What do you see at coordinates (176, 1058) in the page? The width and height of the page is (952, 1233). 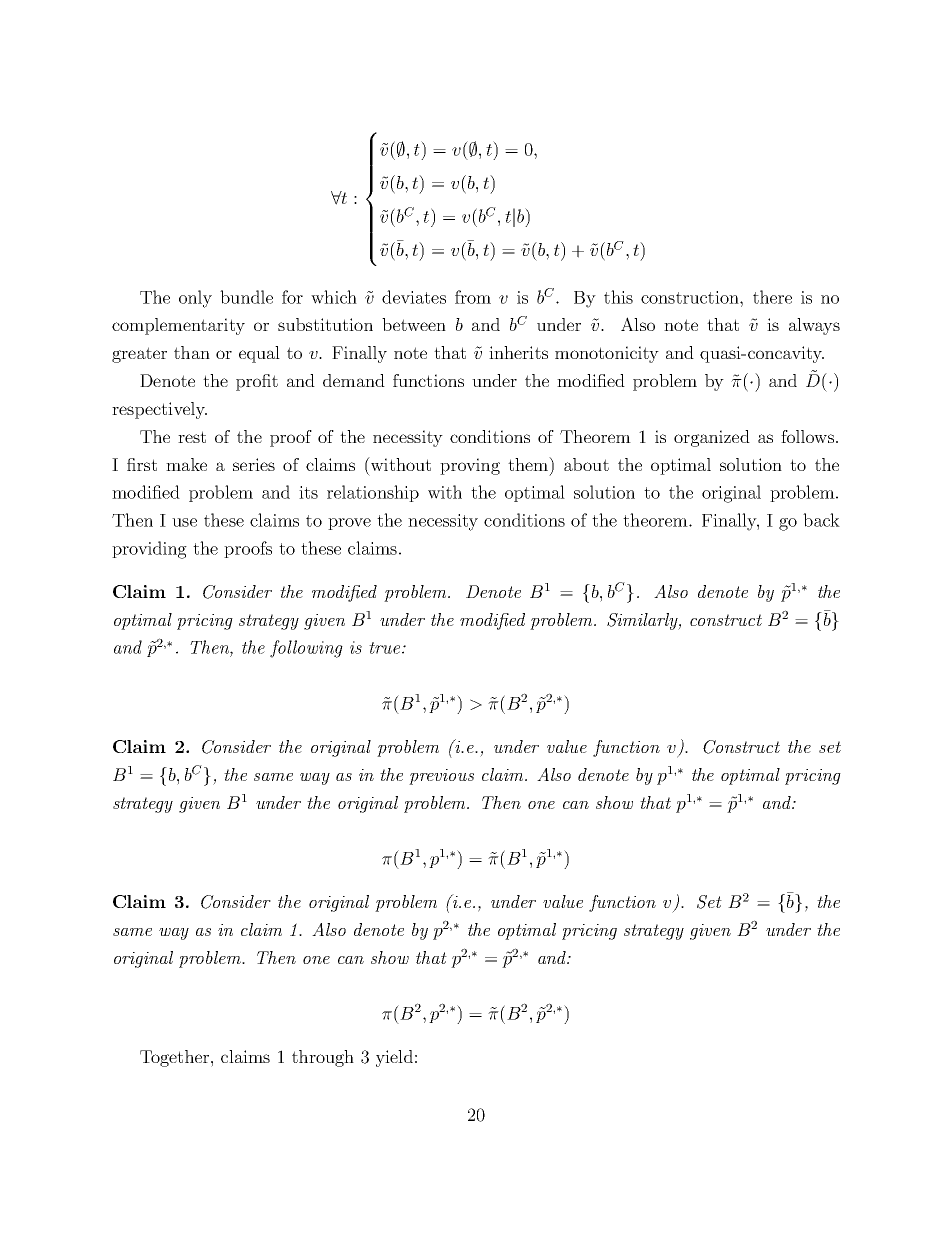 I see `Together` at bounding box center [176, 1058].
